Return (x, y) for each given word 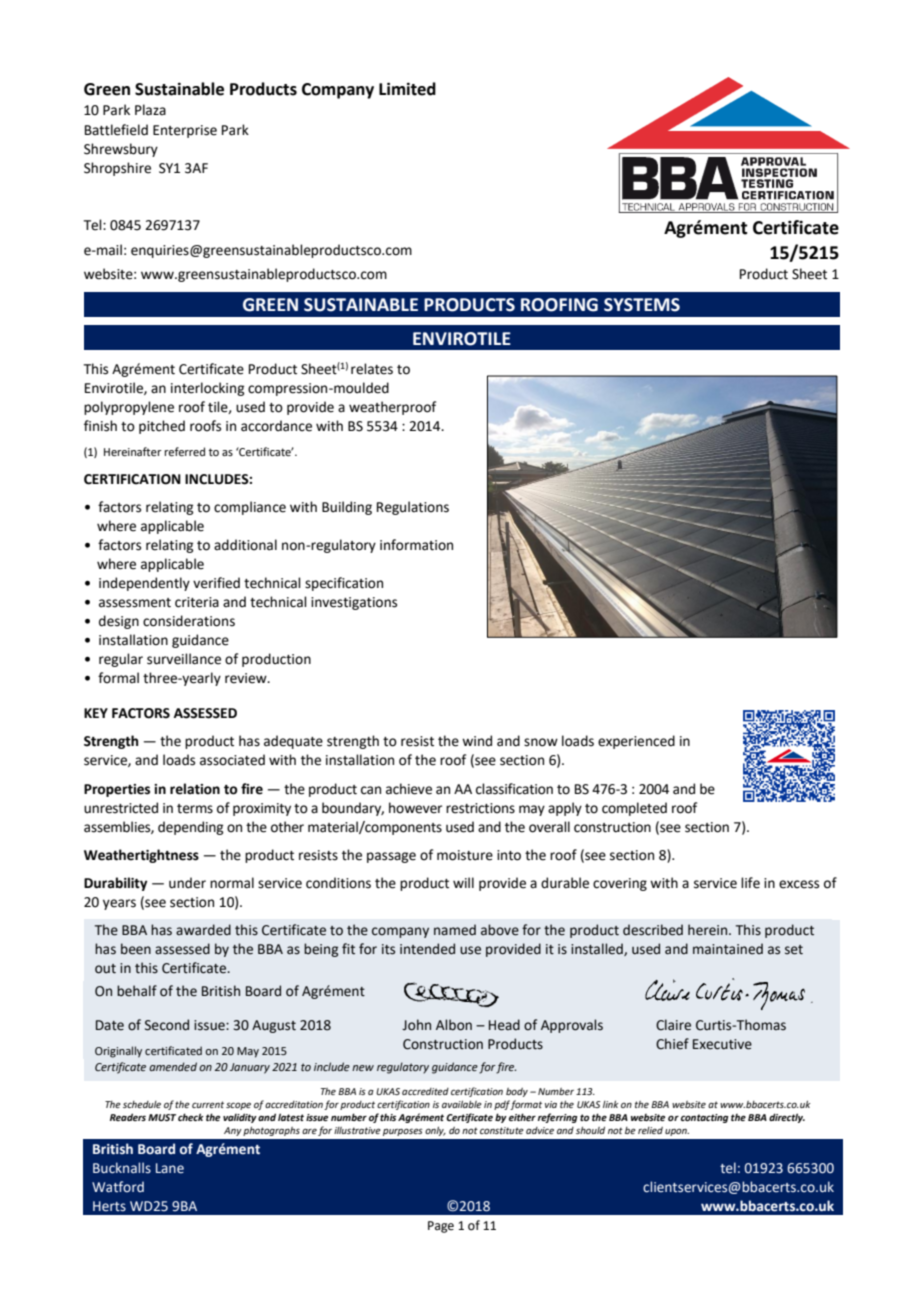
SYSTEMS (642, 305)
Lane (170, 1168)
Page (441, 1227)
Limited (407, 89)
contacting (705, 1118)
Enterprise (185, 131)
